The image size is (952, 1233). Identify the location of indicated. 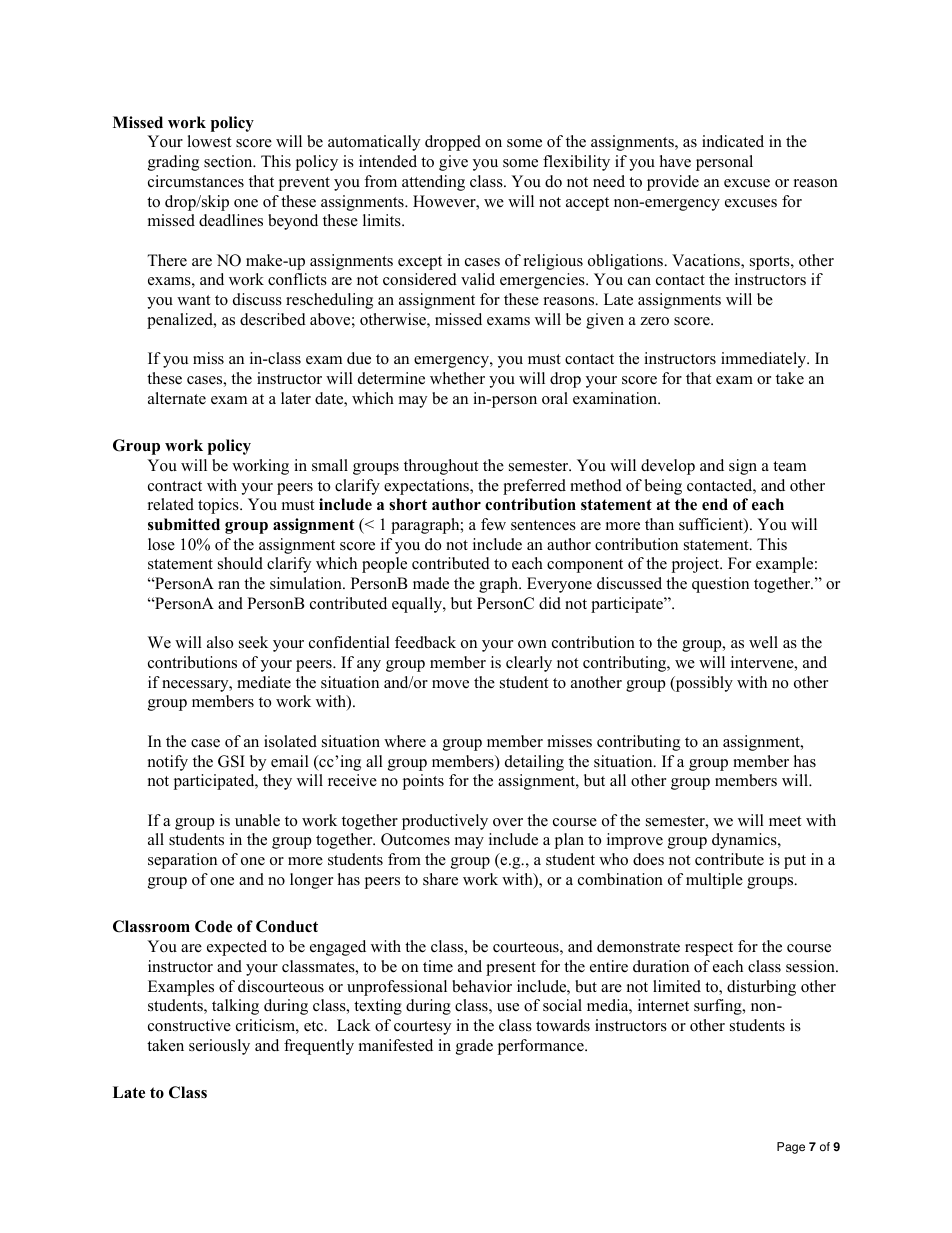
(733, 141).
